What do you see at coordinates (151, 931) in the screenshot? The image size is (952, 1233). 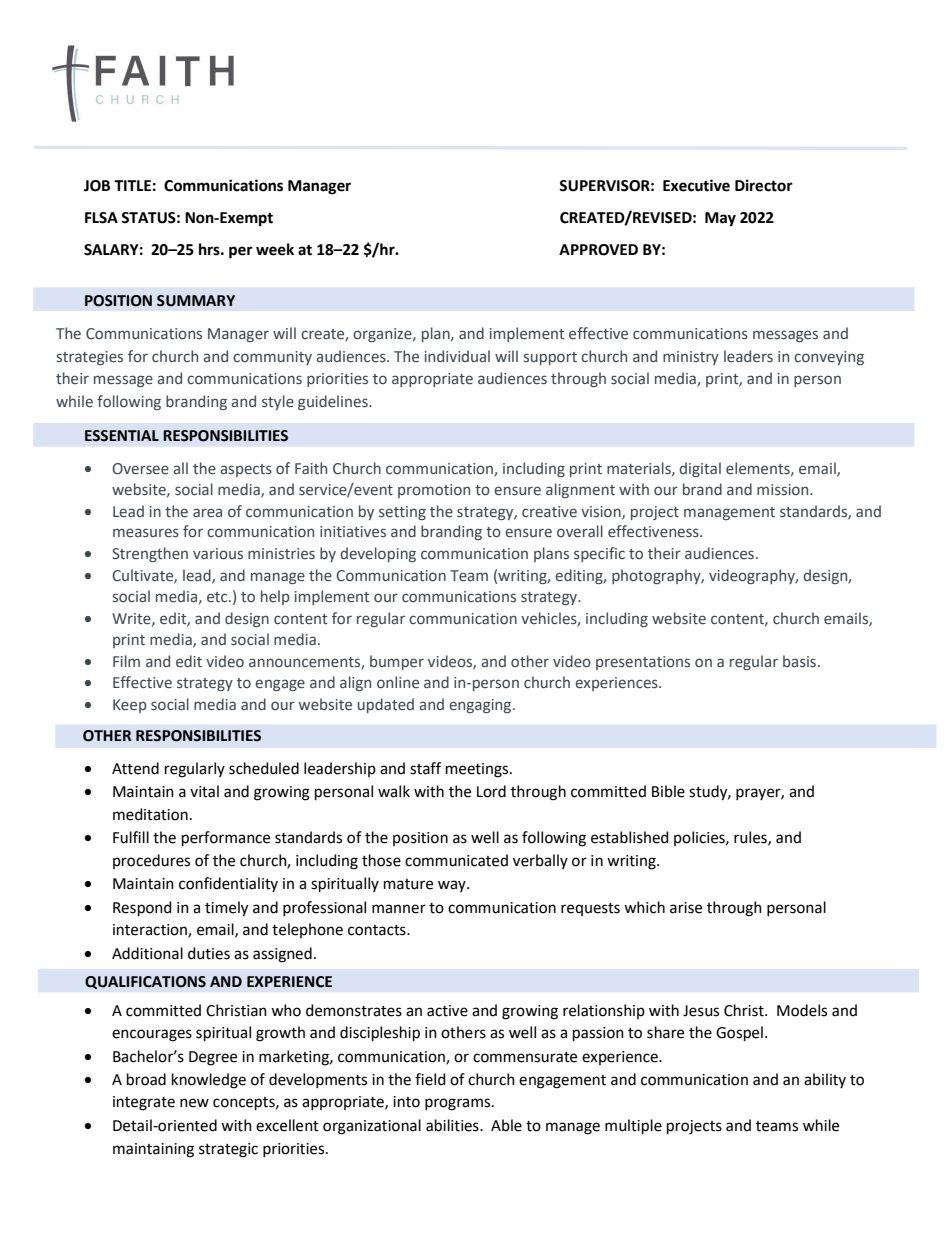 I see `interaction` at bounding box center [151, 931].
